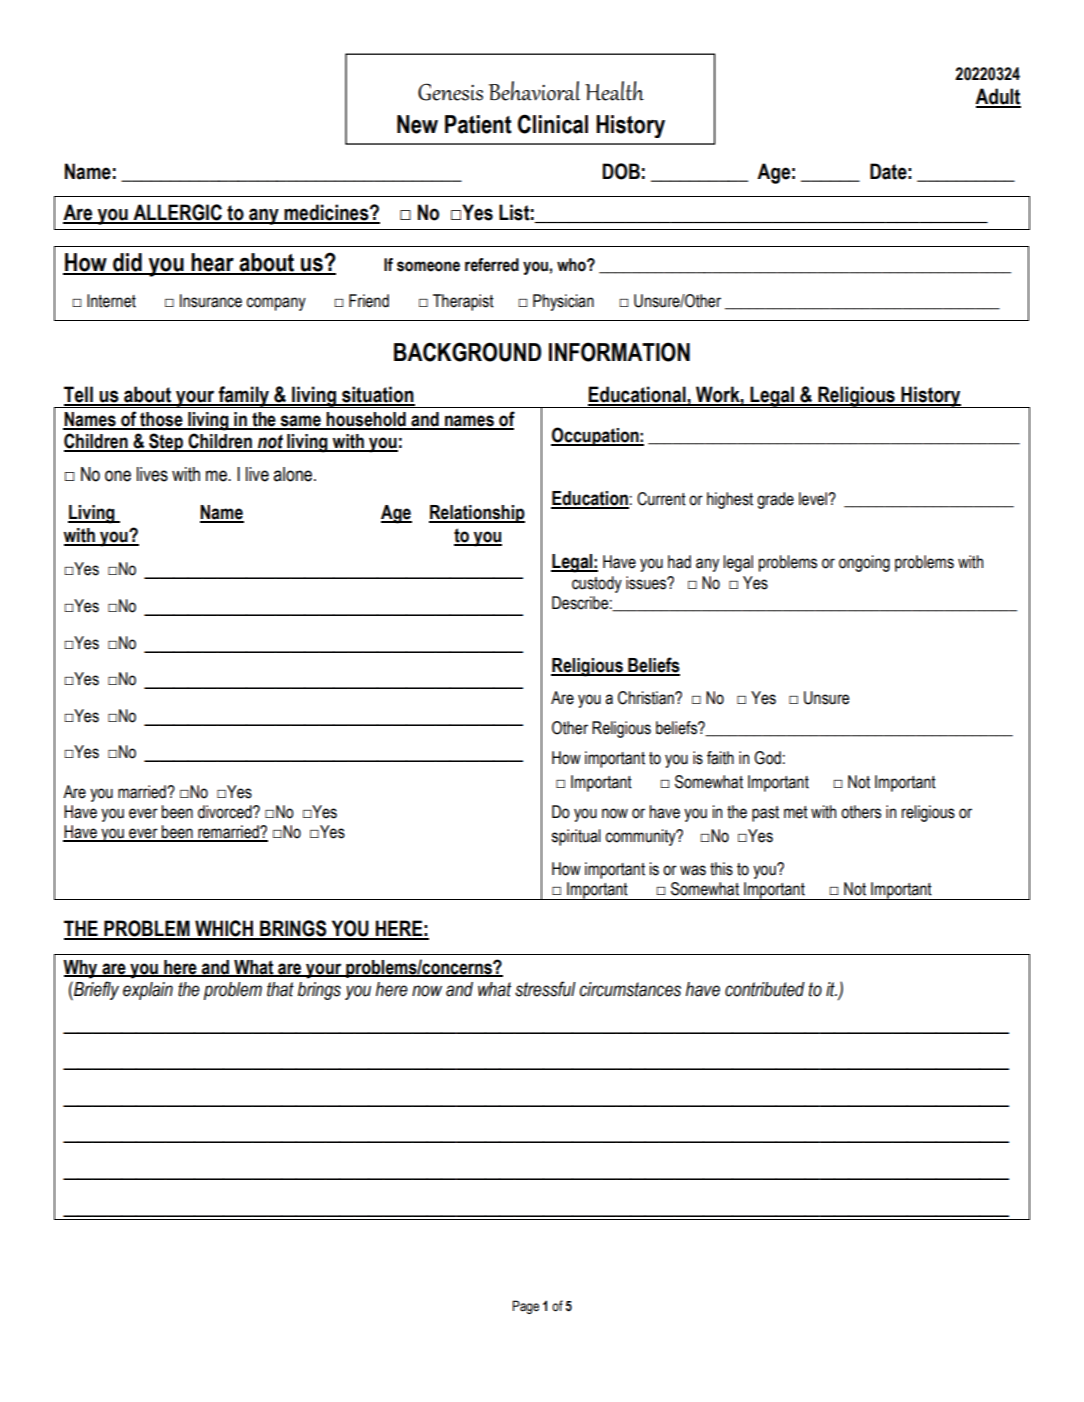  I want to click on Step, so click(166, 442).
